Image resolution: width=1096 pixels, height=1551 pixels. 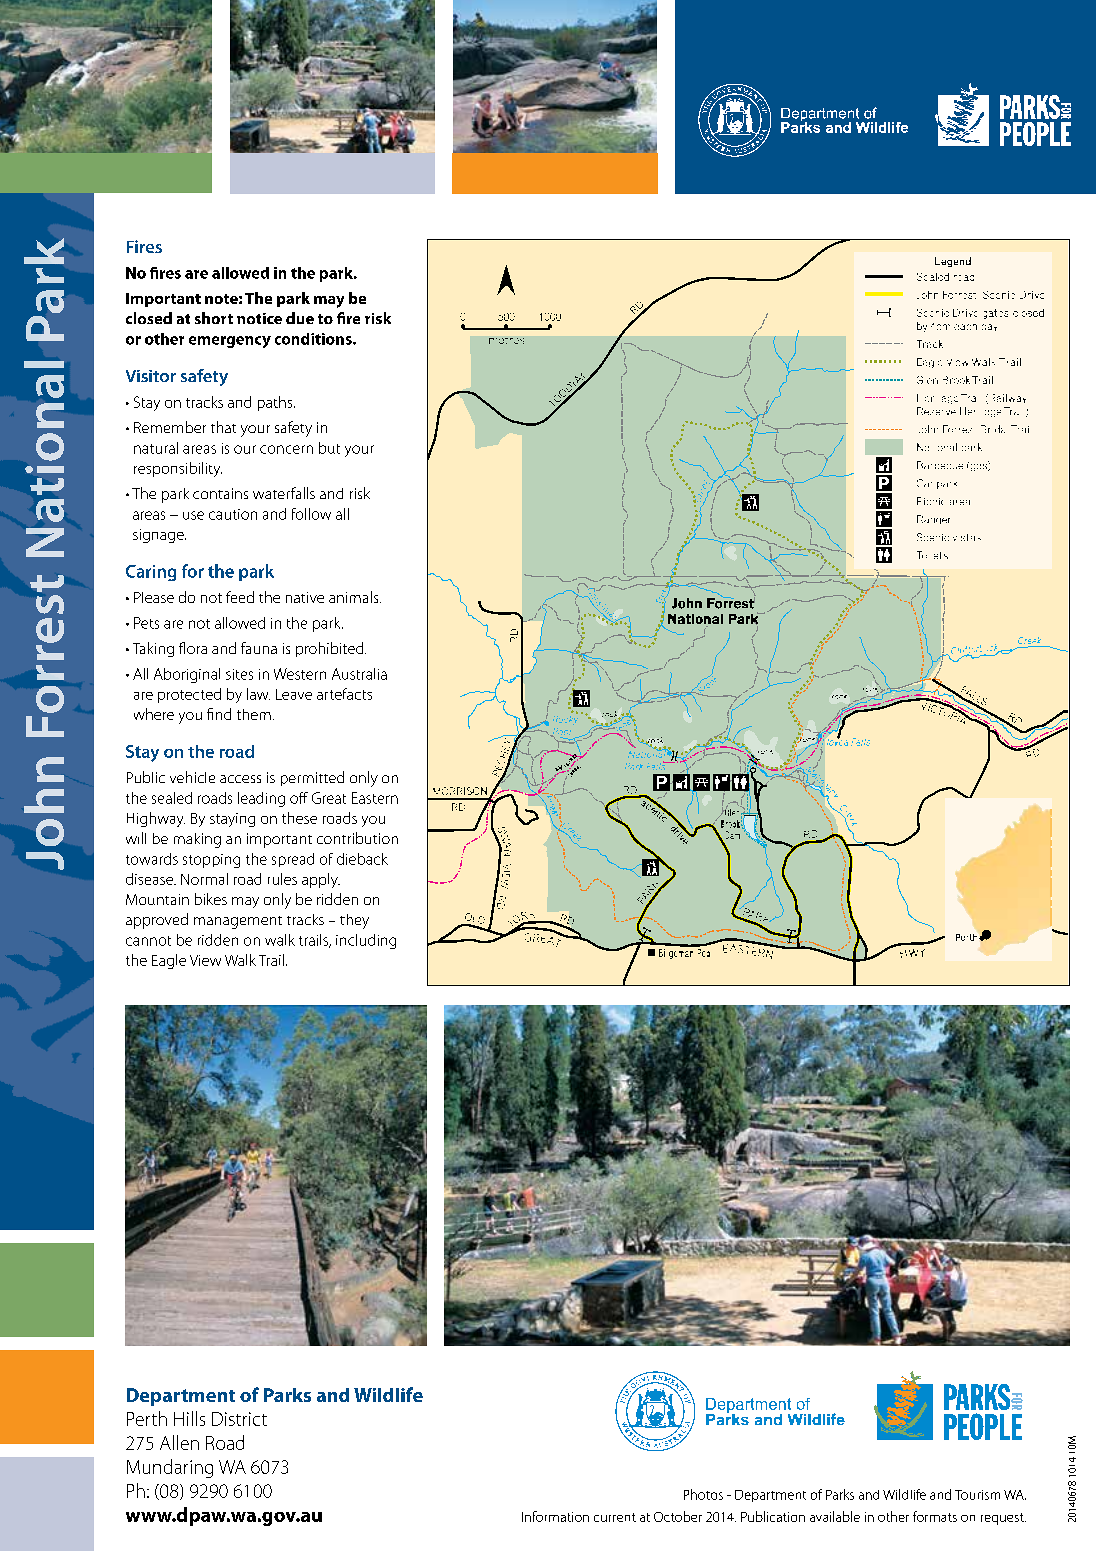 I want to click on emergency, so click(x=230, y=342).
